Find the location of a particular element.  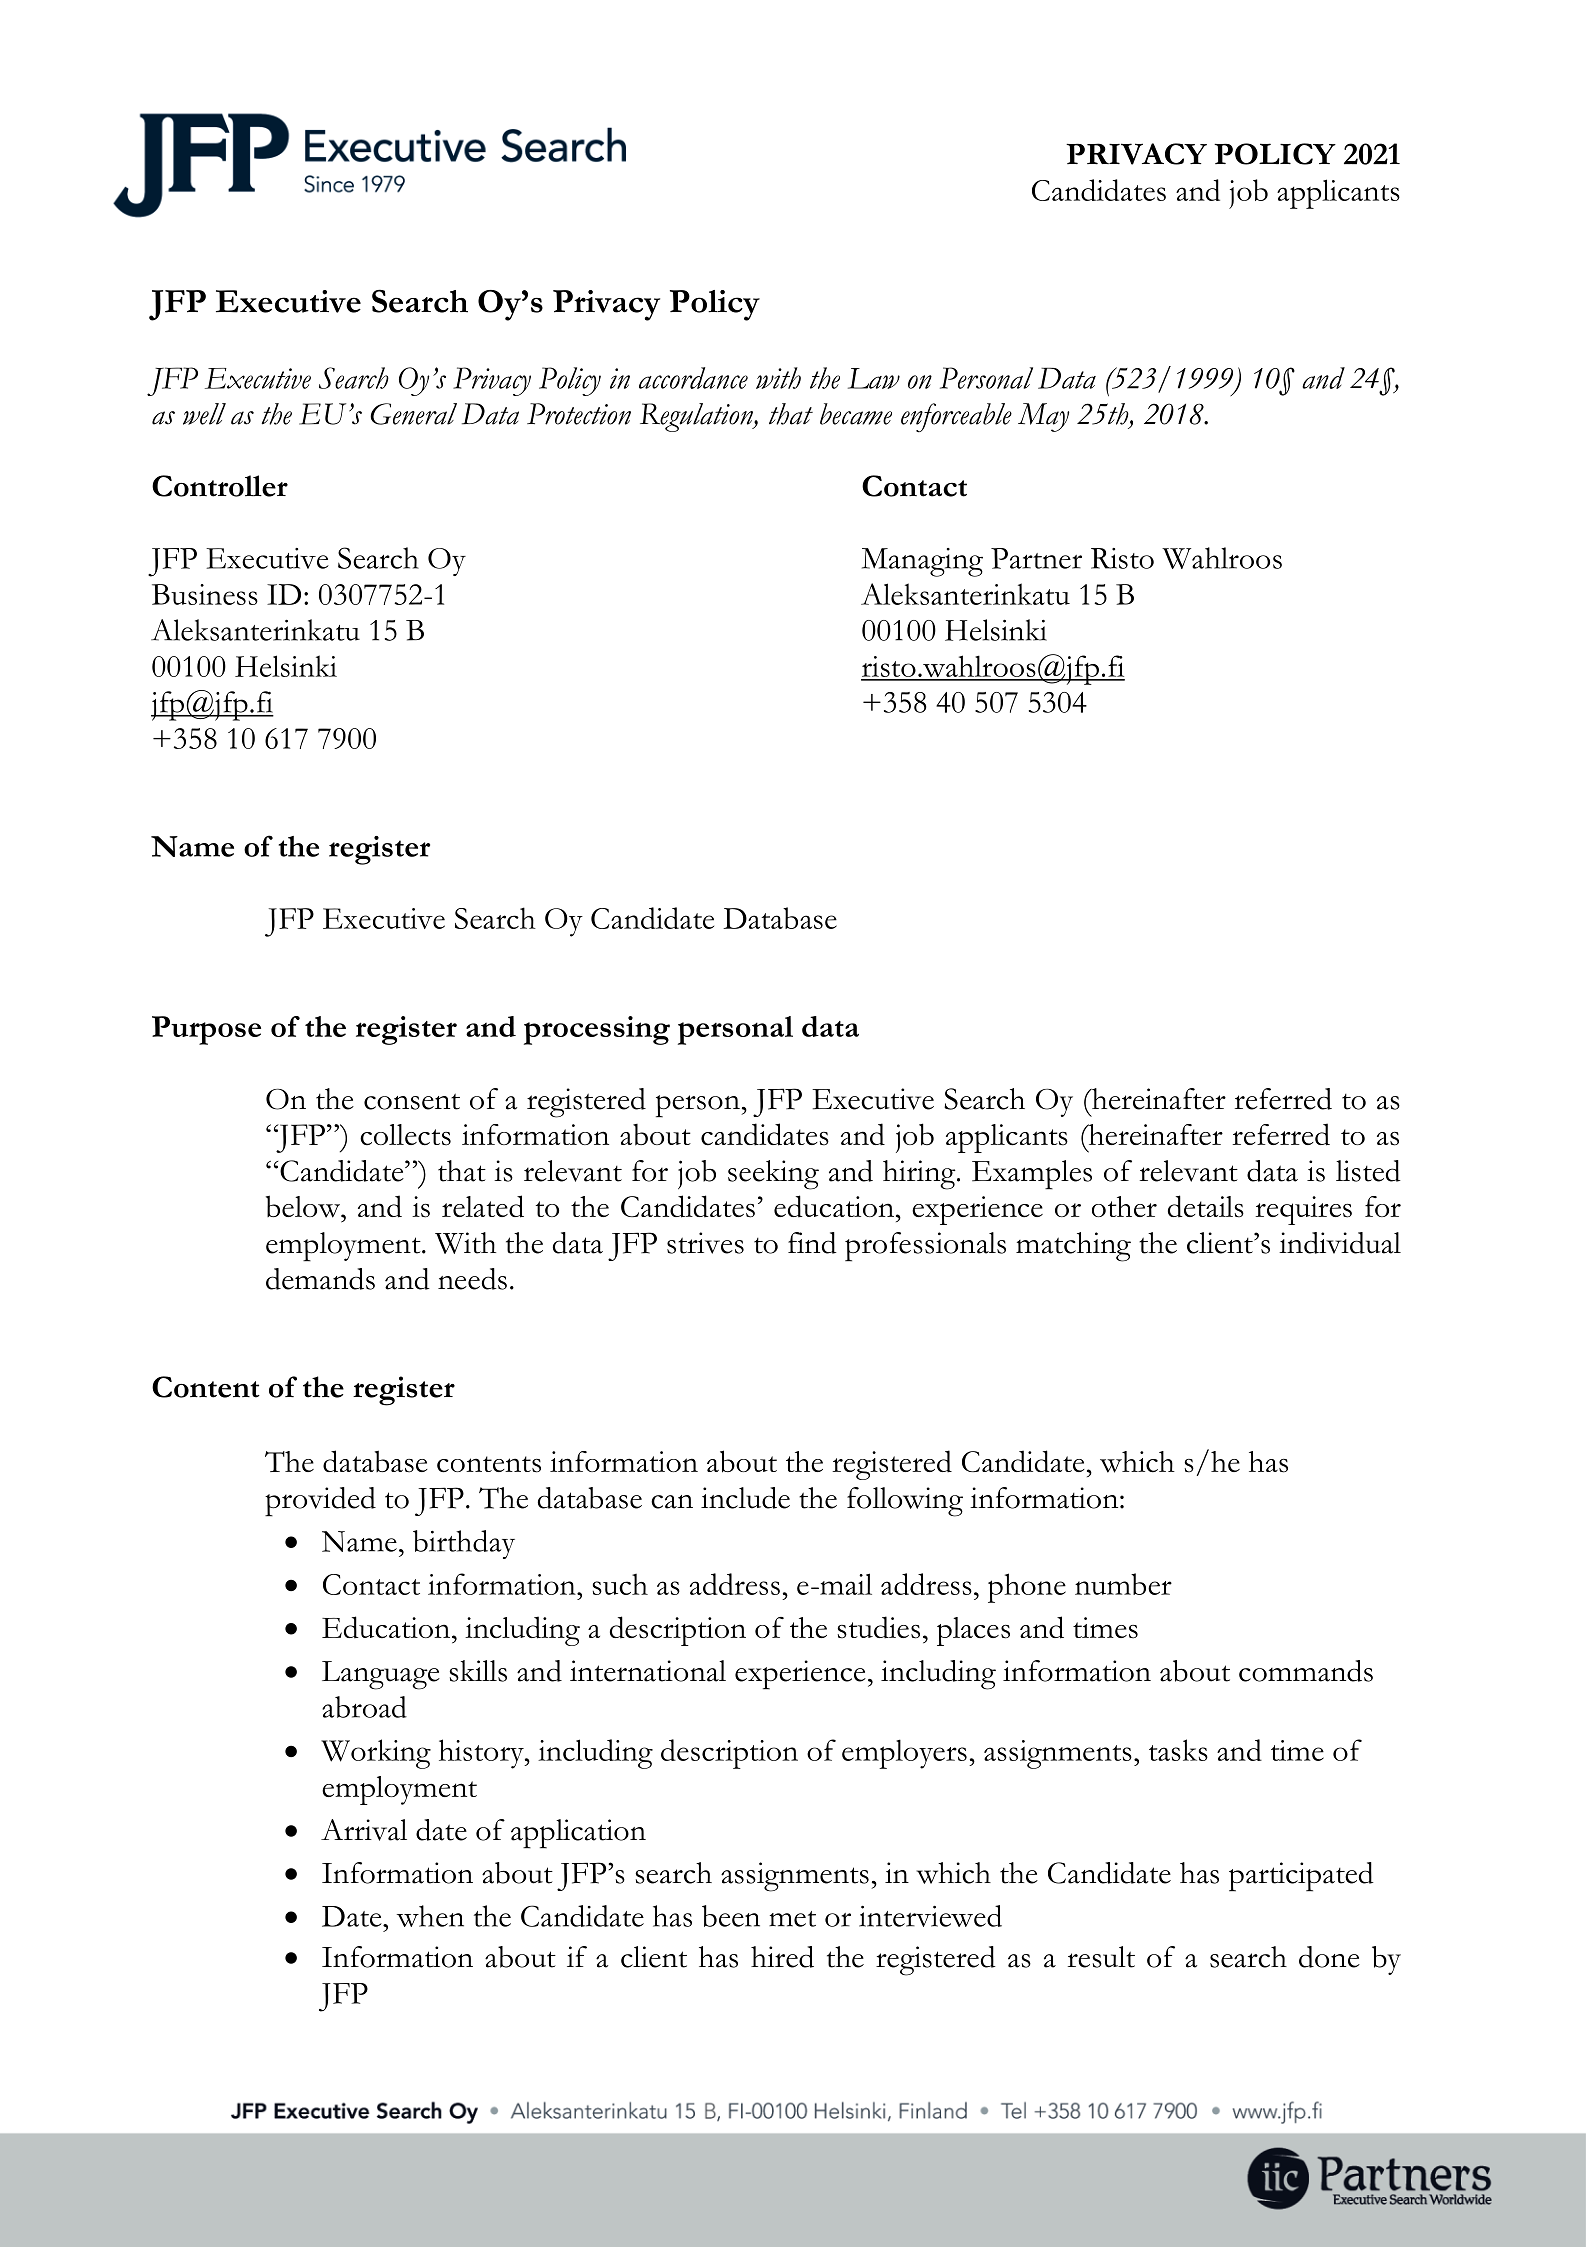

when is located at coordinates (430, 1916).
